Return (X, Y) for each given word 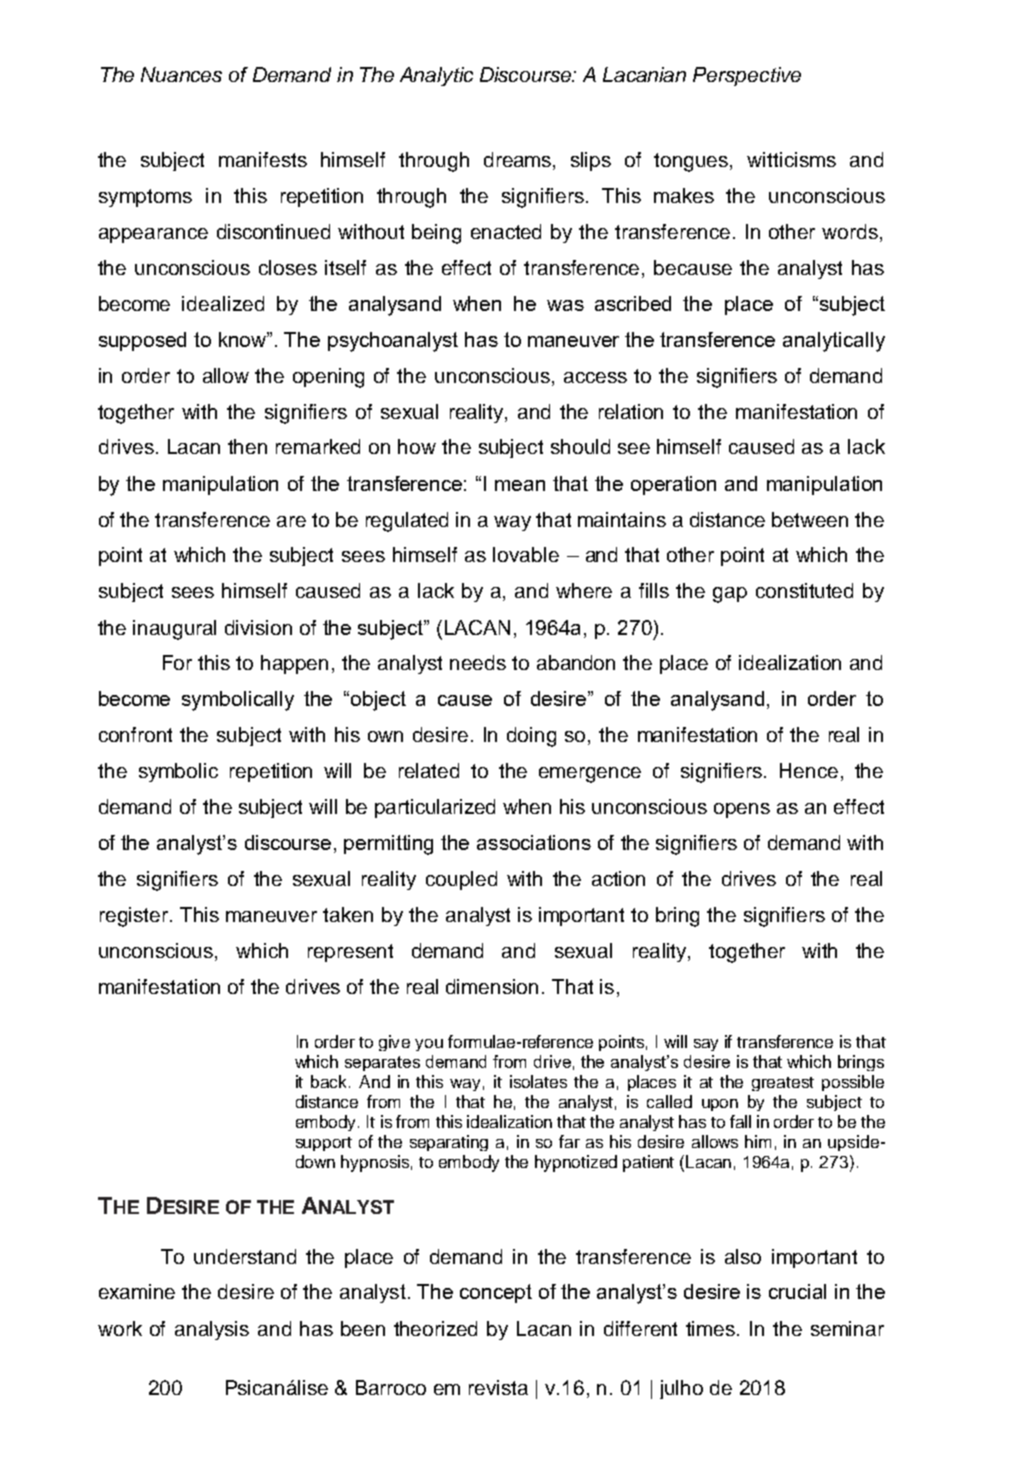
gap (730, 595)
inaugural (174, 630)
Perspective (747, 76)
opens (742, 810)
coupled (461, 880)
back (330, 1081)
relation (631, 411)
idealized (223, 303)
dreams (517, 159)
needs (478, 662)
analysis (212, 1330)
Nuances (181, 74)
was (565, 305)
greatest (783, 1084)
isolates (538, 1081)
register (135, 917)
